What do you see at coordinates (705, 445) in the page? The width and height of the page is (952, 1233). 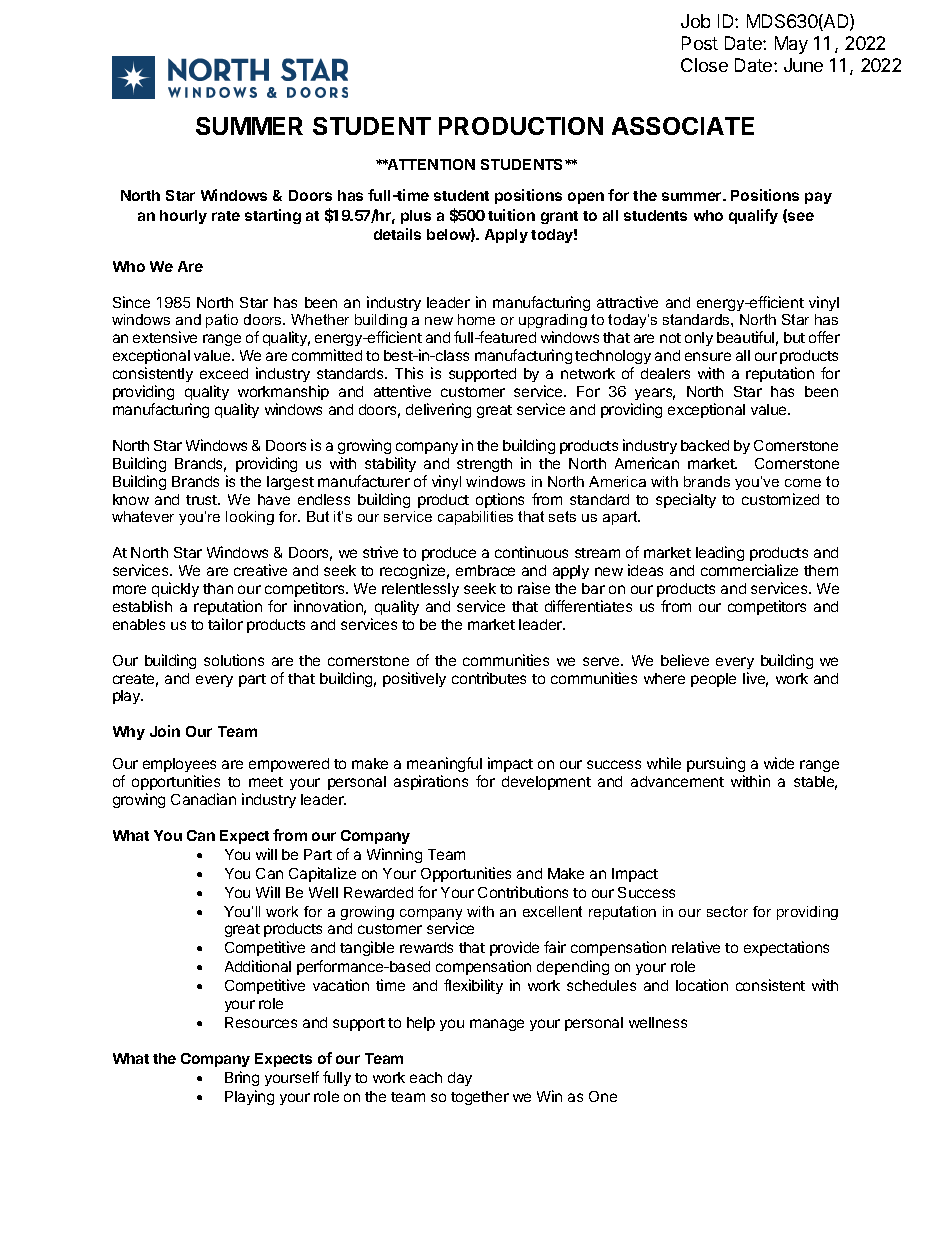 I see `backed` at bounding box center [705, 445].
